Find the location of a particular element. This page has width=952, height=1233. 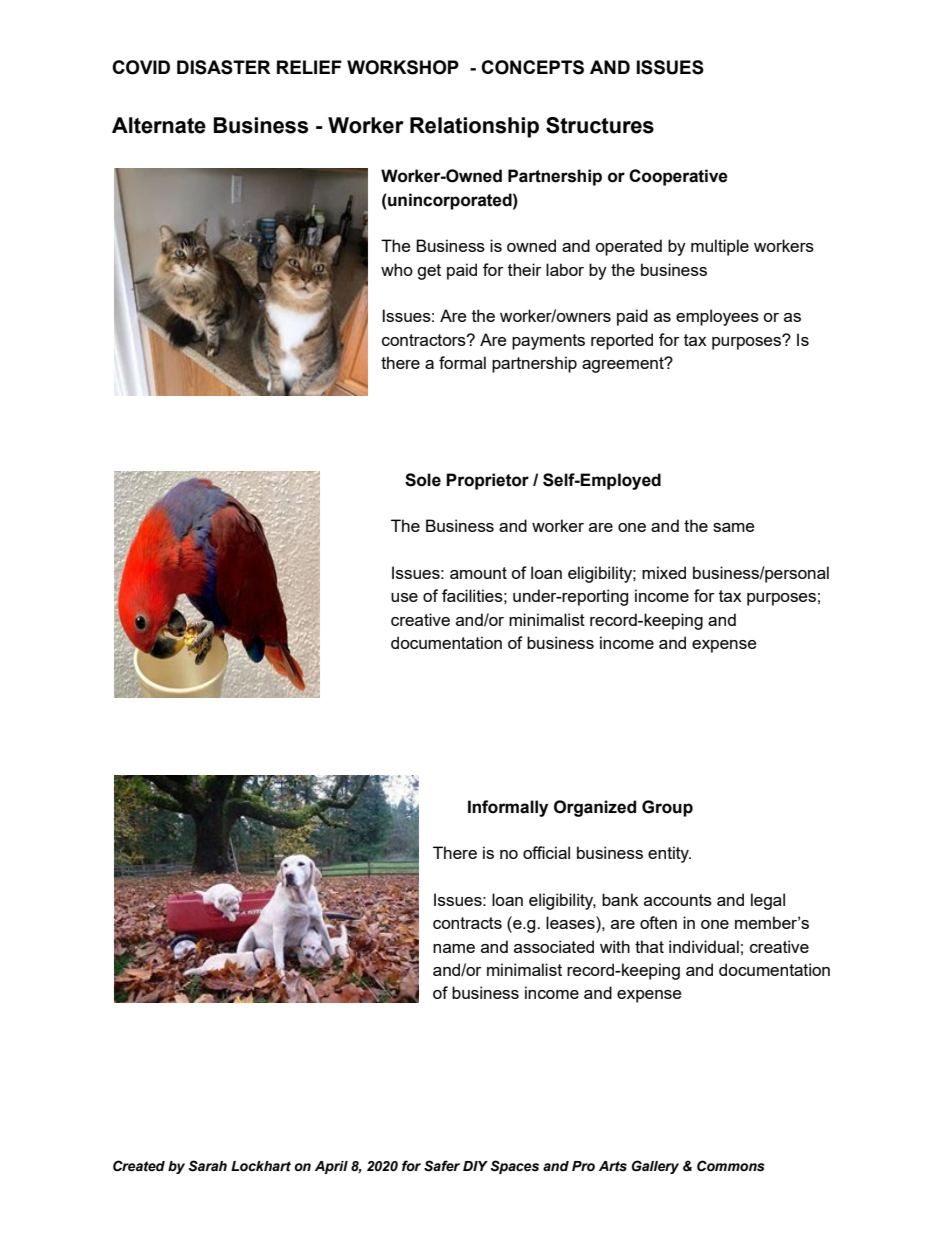

Sarah is located at coordinates (207, 1166).
